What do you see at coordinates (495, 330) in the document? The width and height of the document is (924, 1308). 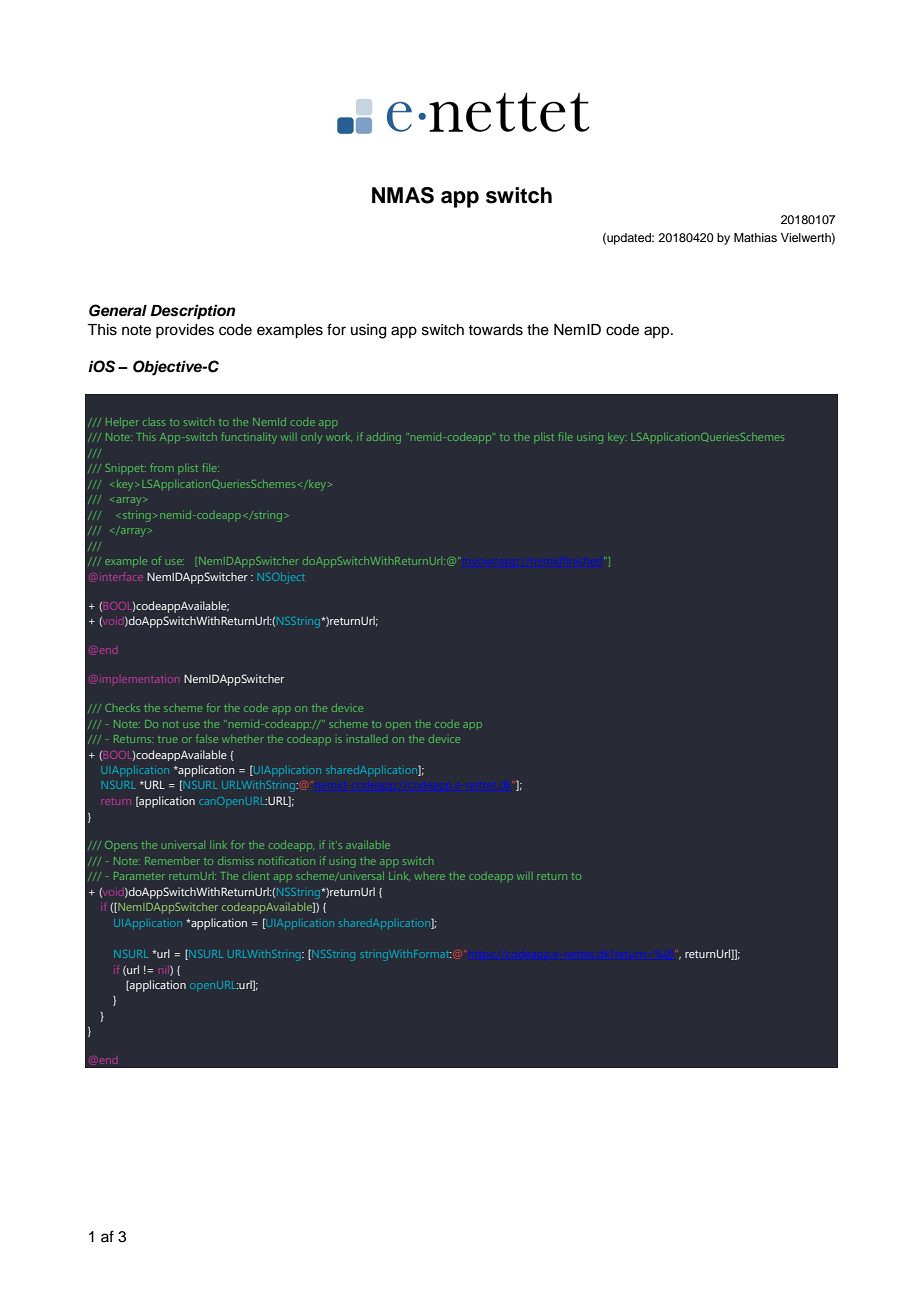 I see `towards` at bounding box center [495, 330].
